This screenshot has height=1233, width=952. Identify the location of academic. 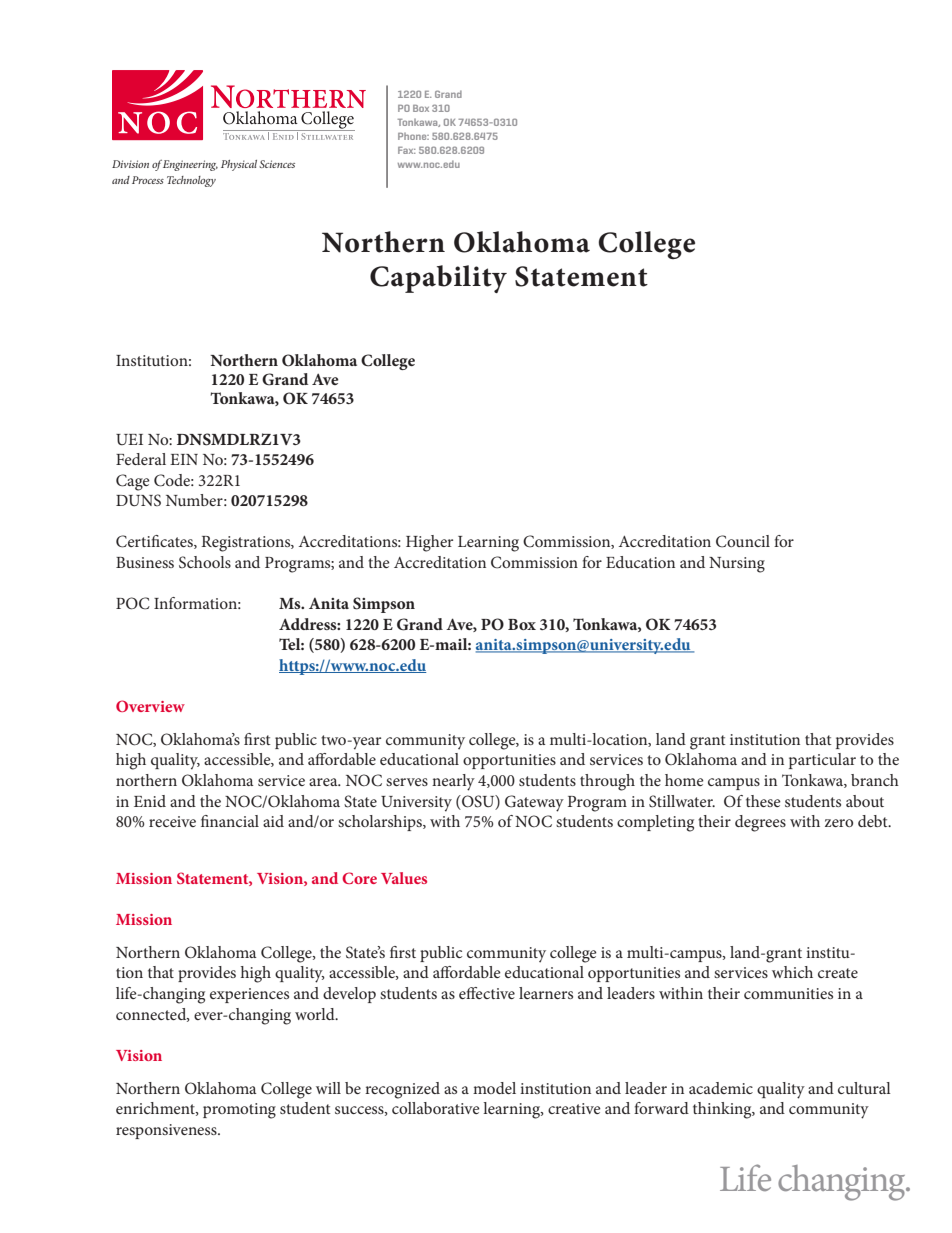
(721, 1088).
